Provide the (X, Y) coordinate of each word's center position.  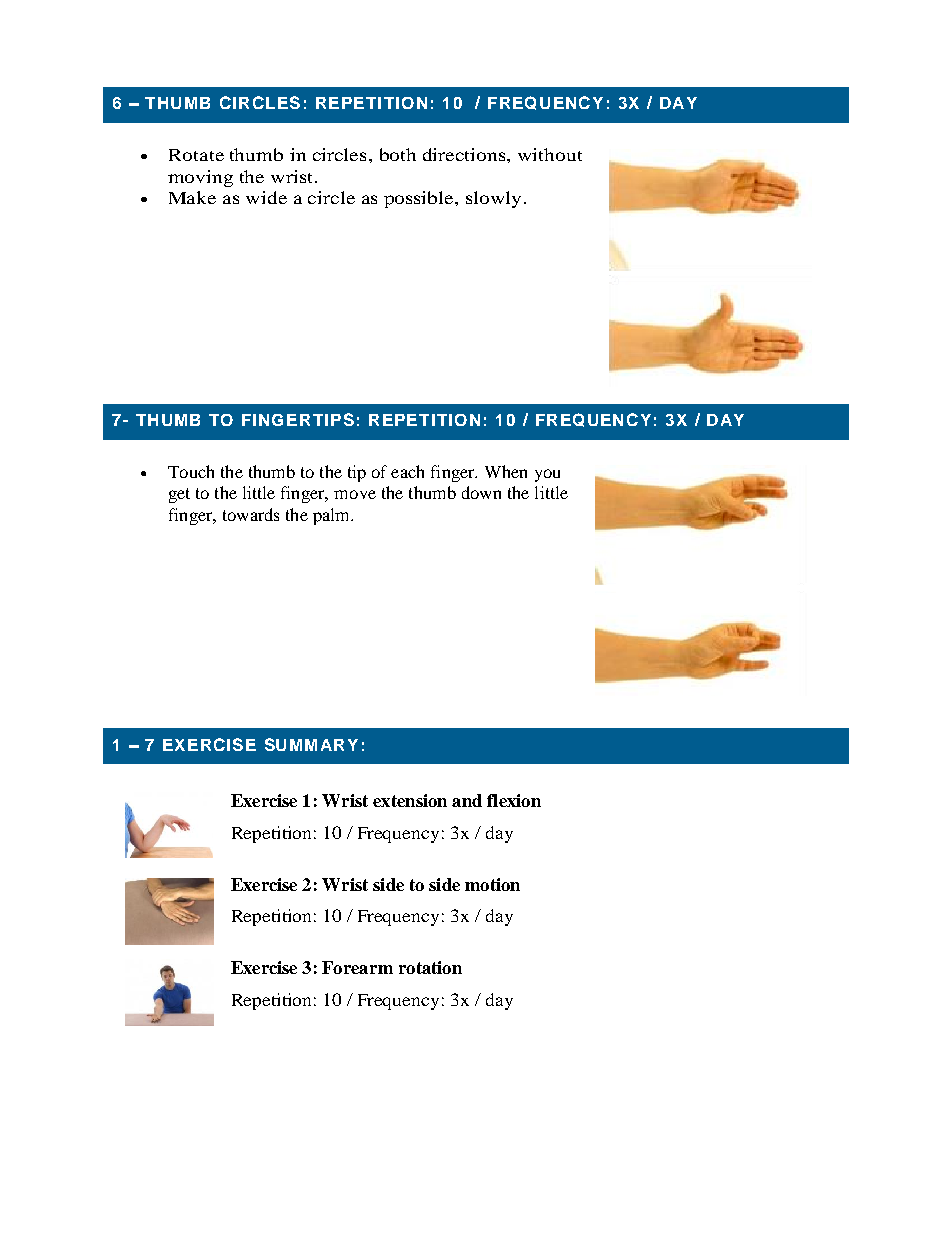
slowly (493, 199)
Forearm (357, 967)
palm (333, 516)
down (481, 492)
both (398, 154)
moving (200, 178)
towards (251, 514)
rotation (430, 967)
